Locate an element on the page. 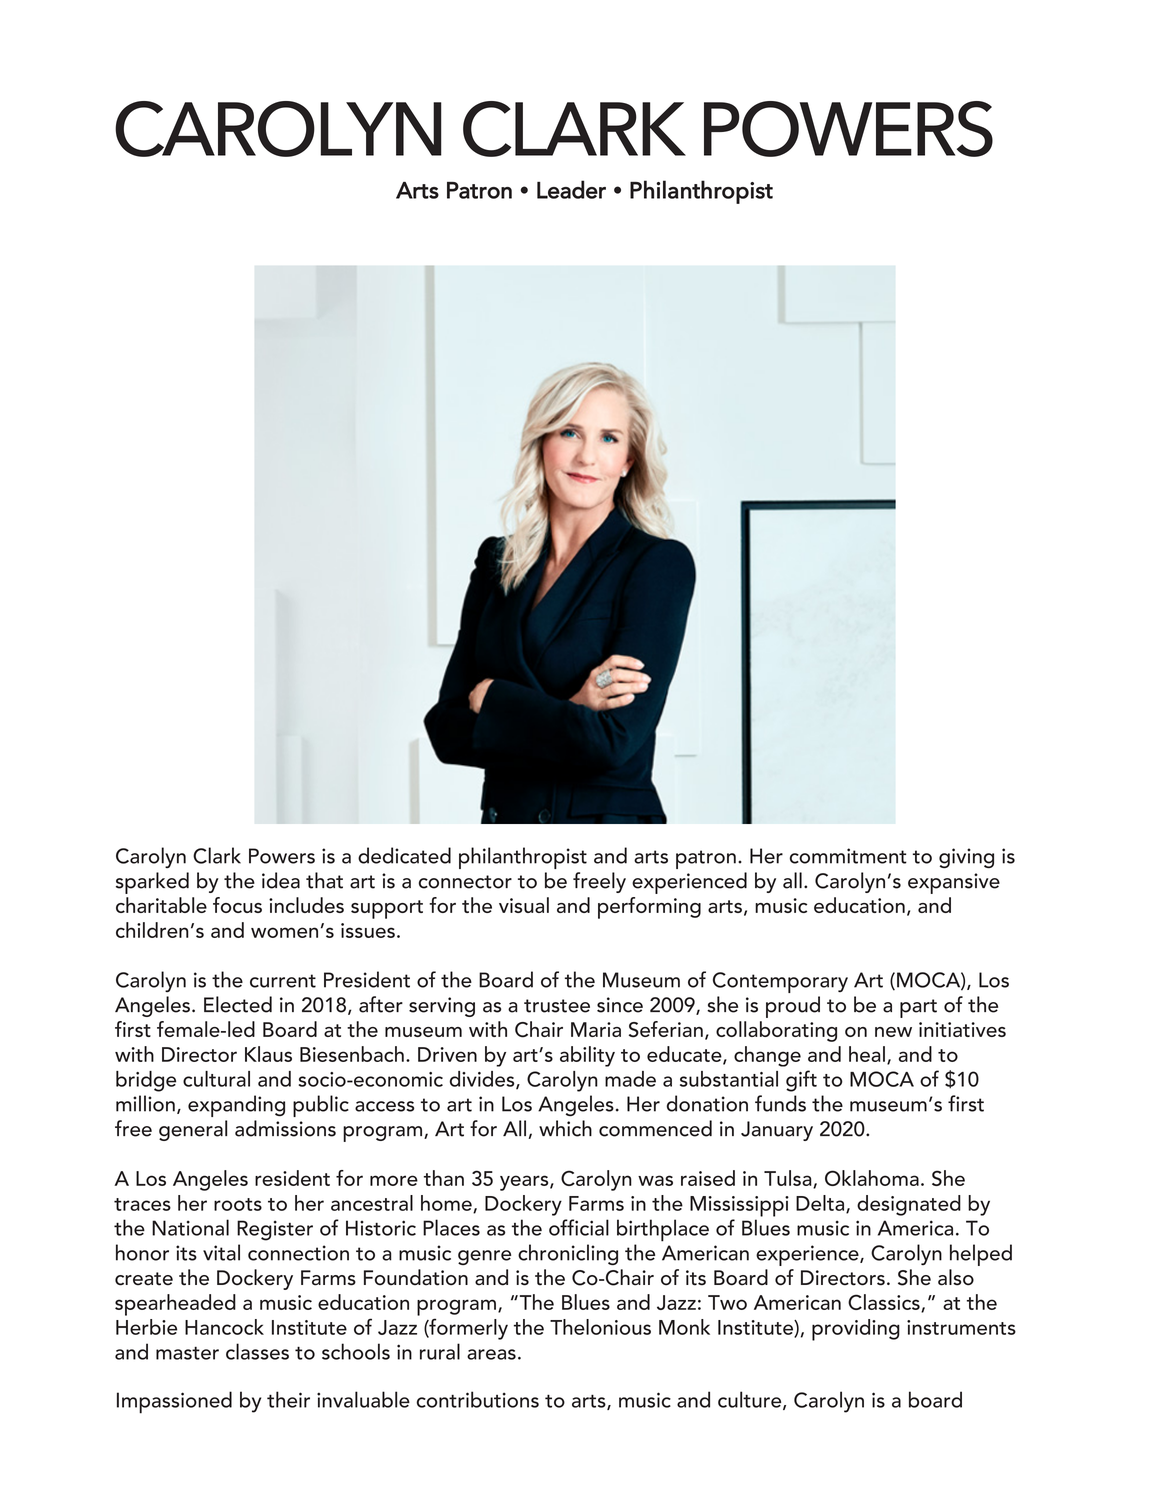 The width and height of the image is (1150, 1488). cultural is located at coordinates (216, 1079).
